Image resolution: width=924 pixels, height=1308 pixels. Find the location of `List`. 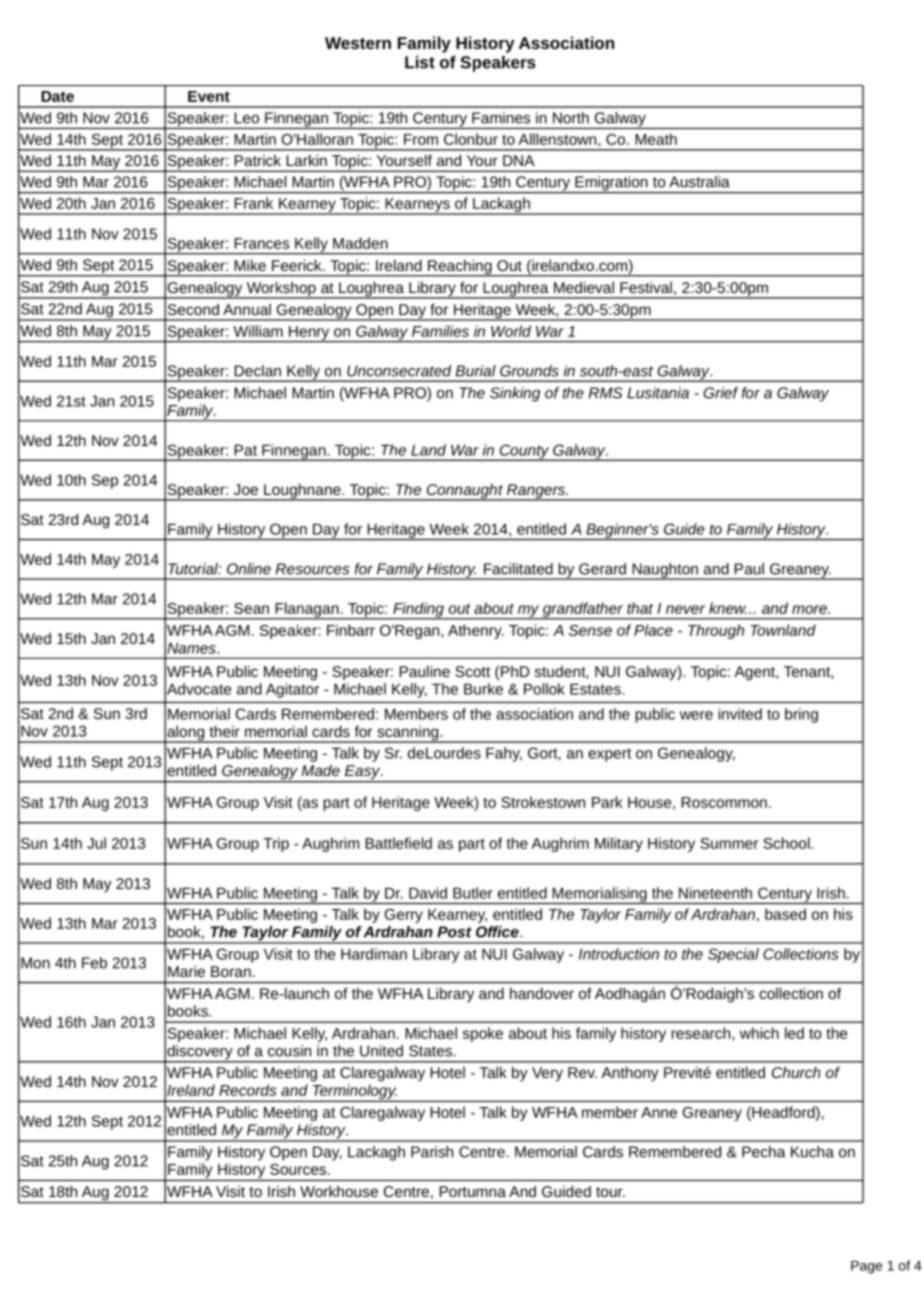

List is located at coordinates (420, 62).
